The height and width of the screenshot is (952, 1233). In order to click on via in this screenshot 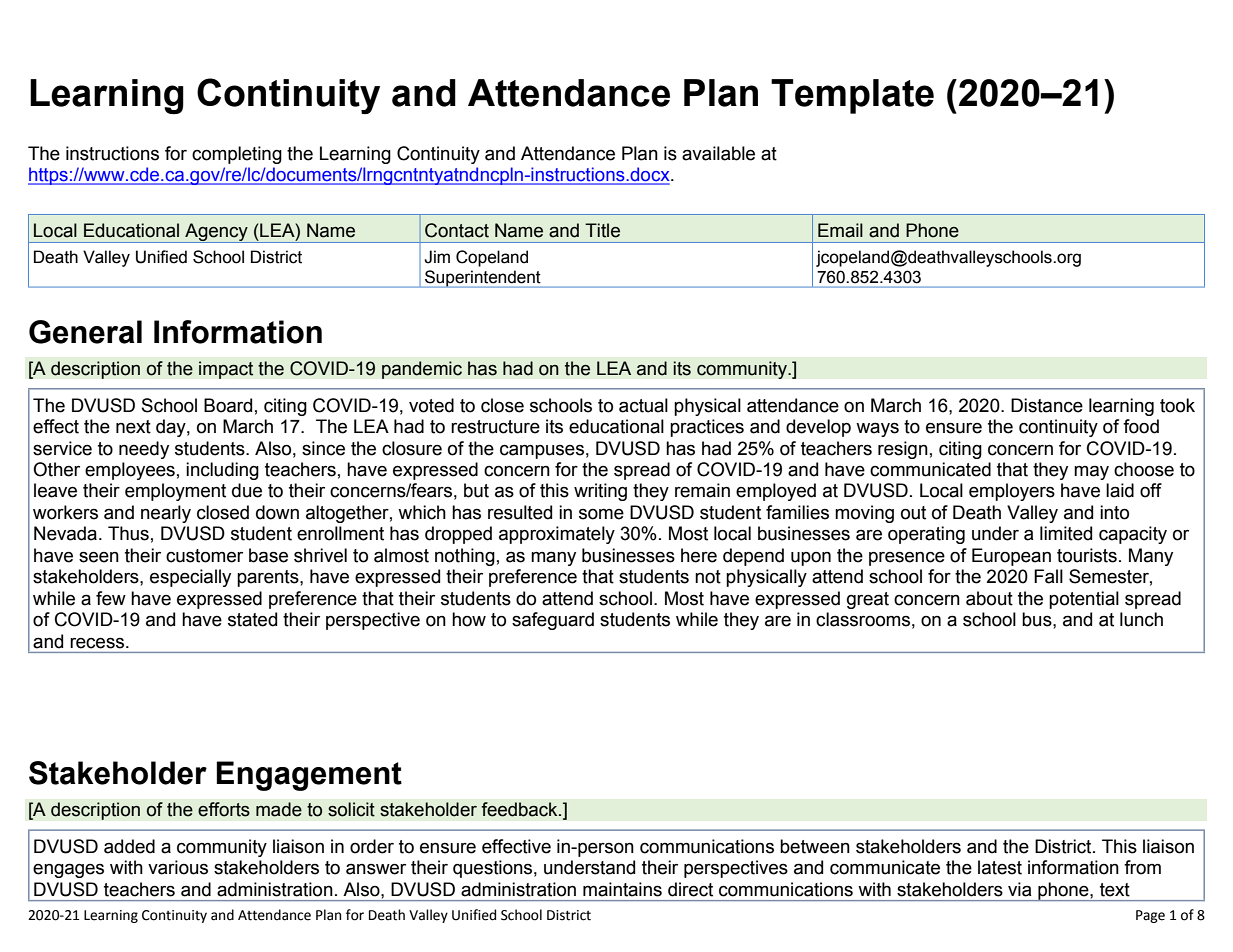, I will do `click(1019, 889)`.
